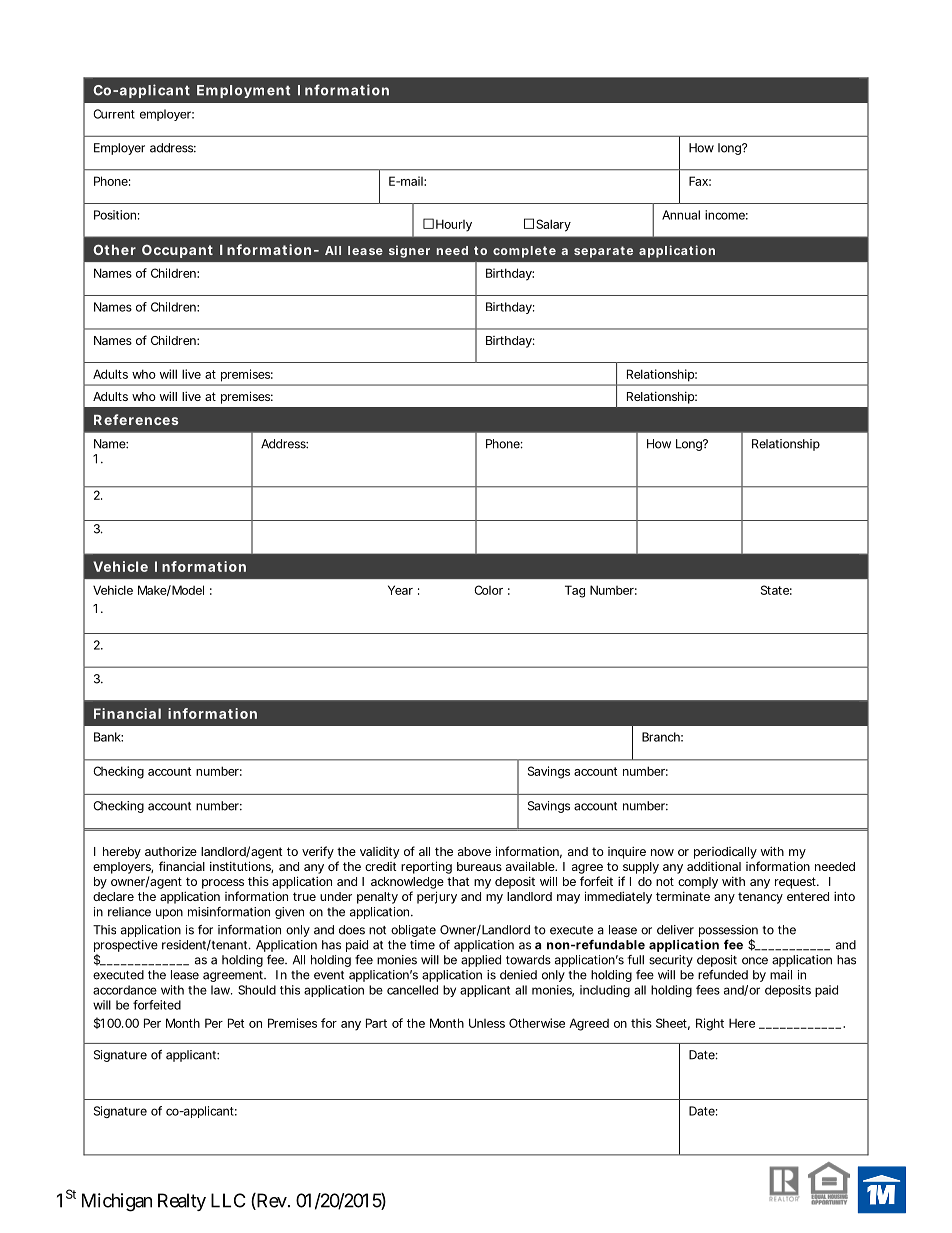 The image size is (952, 1233). I want to click on References, so click(136, 419).
